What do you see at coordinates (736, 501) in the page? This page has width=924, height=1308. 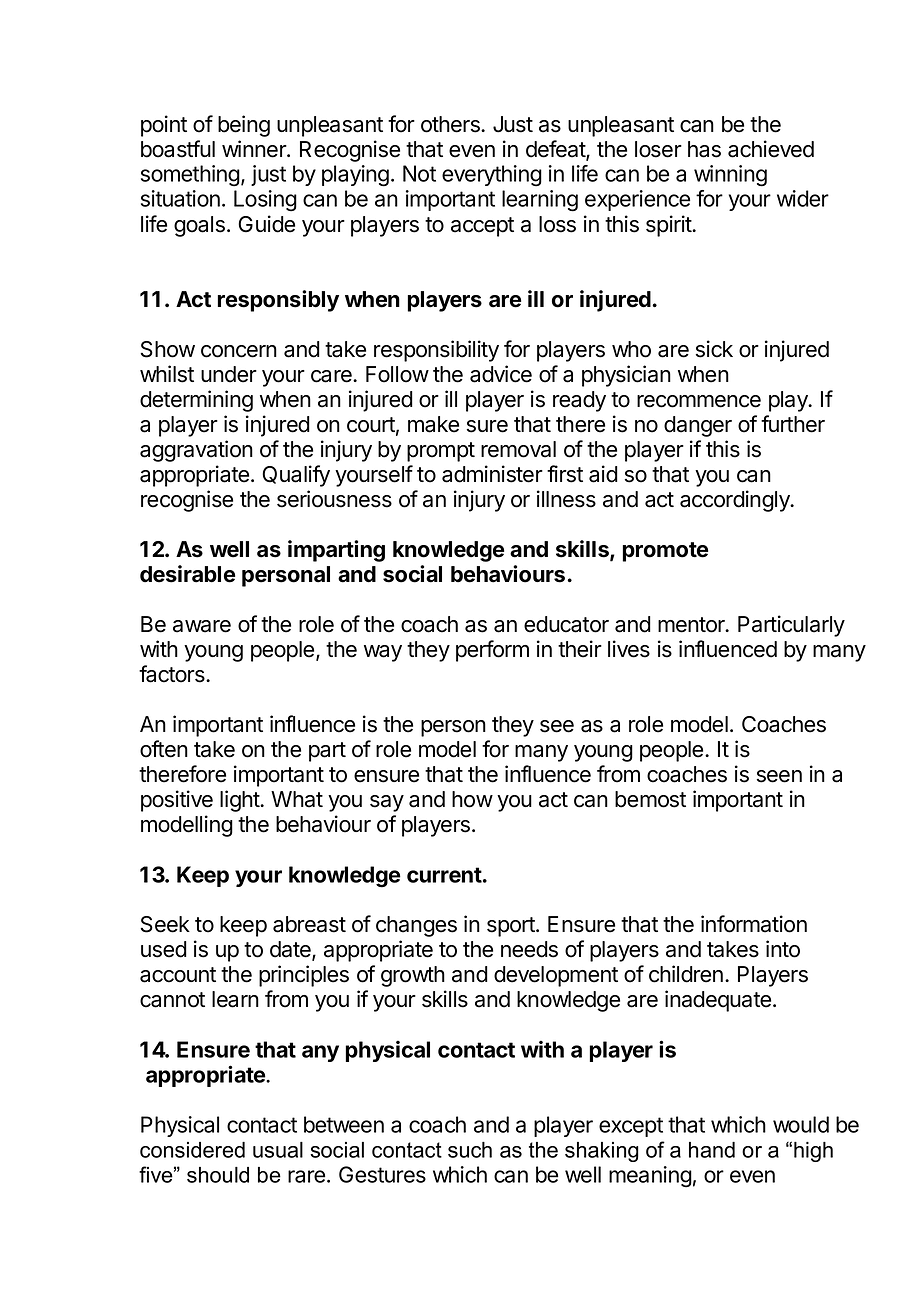 I see `accordingly` at bounding box center [736, 501].
